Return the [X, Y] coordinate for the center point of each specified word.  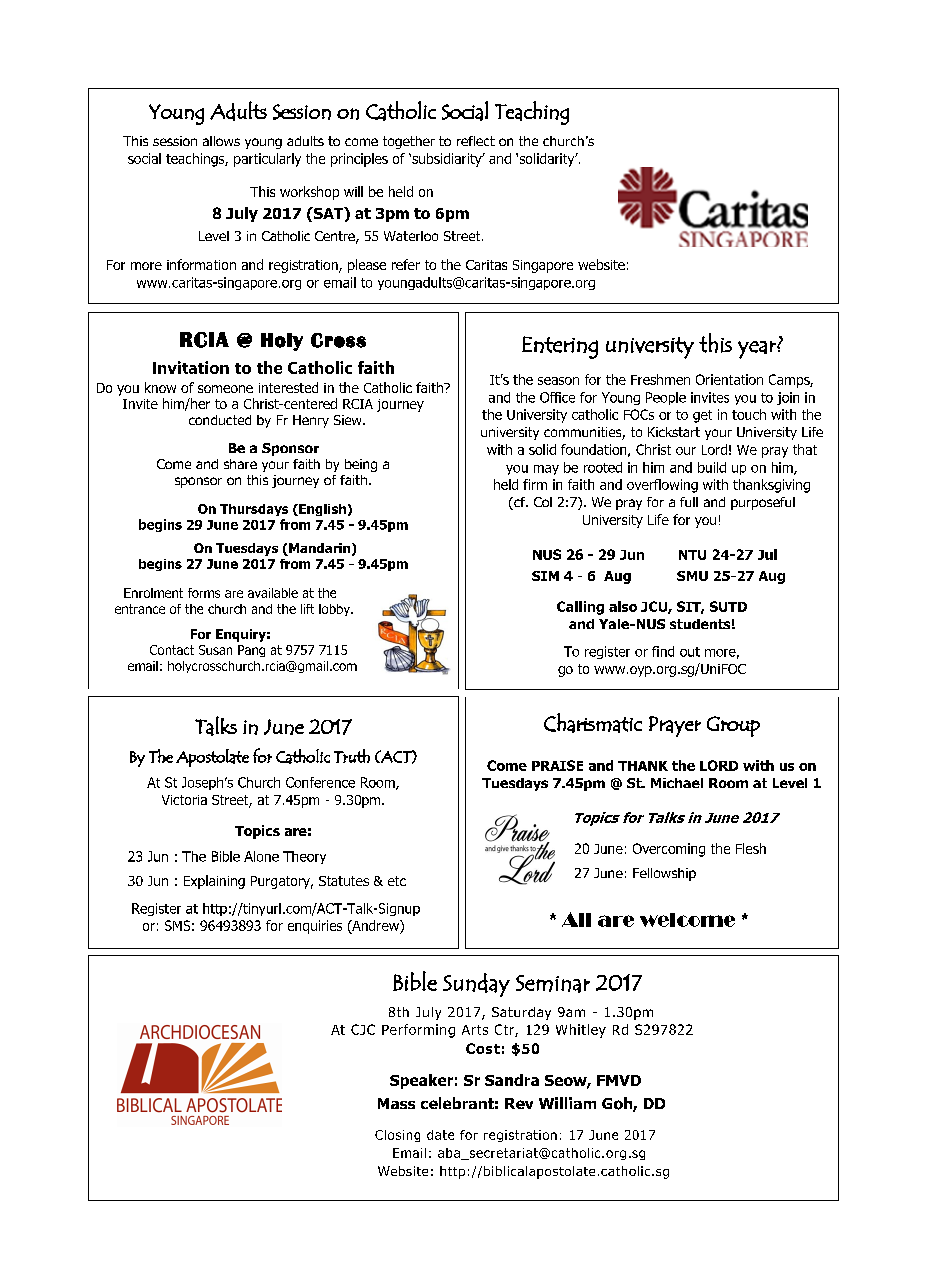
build [712, 467]
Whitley [581, 1031]
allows [221, 141]
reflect [476, 141]
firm [535, 484]
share [240, 464]
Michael [677, 783]
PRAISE [557, 765]
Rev [519, 1103]
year [758, 350]
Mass [396, 1103]
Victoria [184, 800]
